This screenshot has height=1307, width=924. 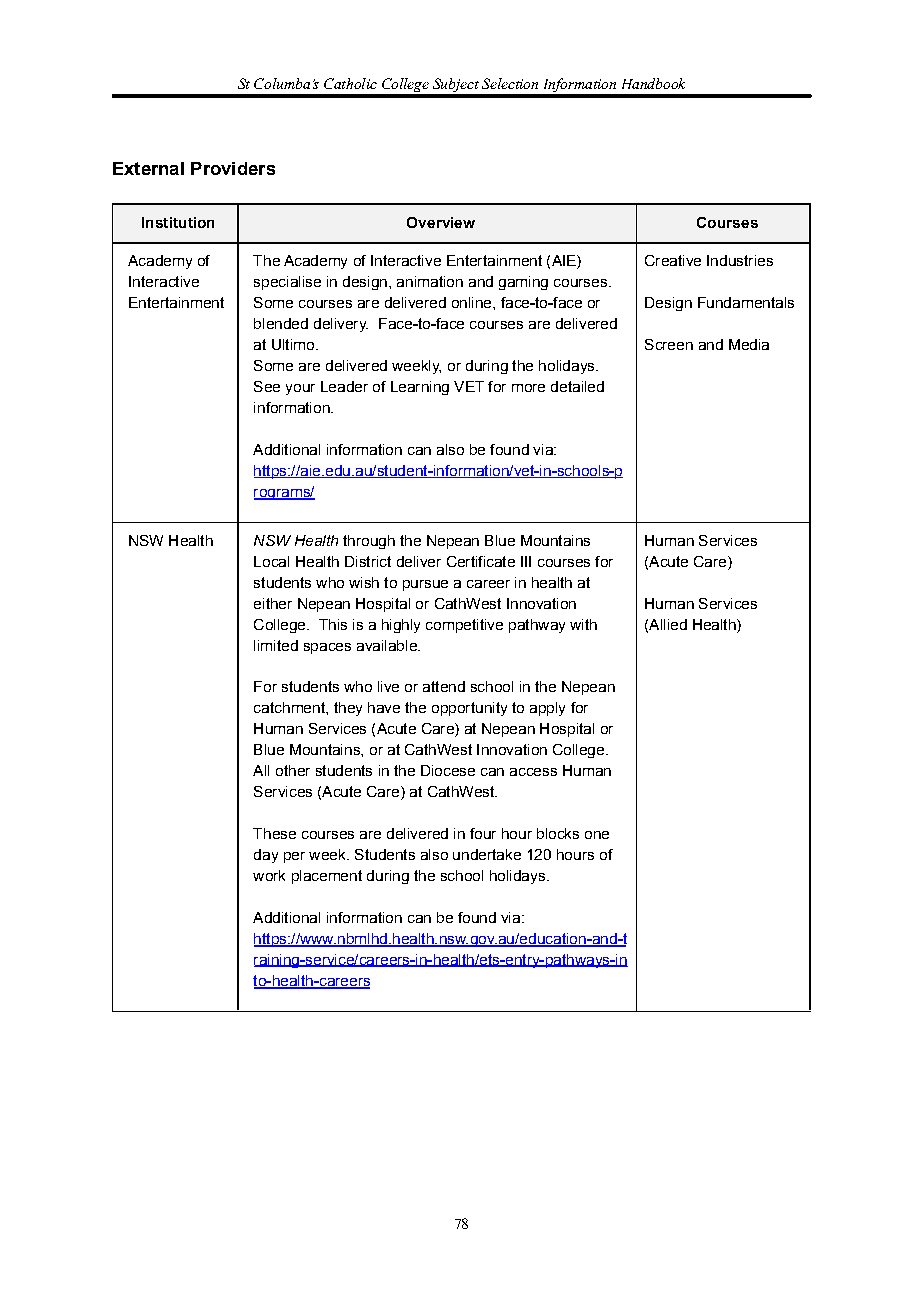 What do you see at coordinates (577, 386) in the screenshot?
I see `detailed` at bounding box center [577, 386].
